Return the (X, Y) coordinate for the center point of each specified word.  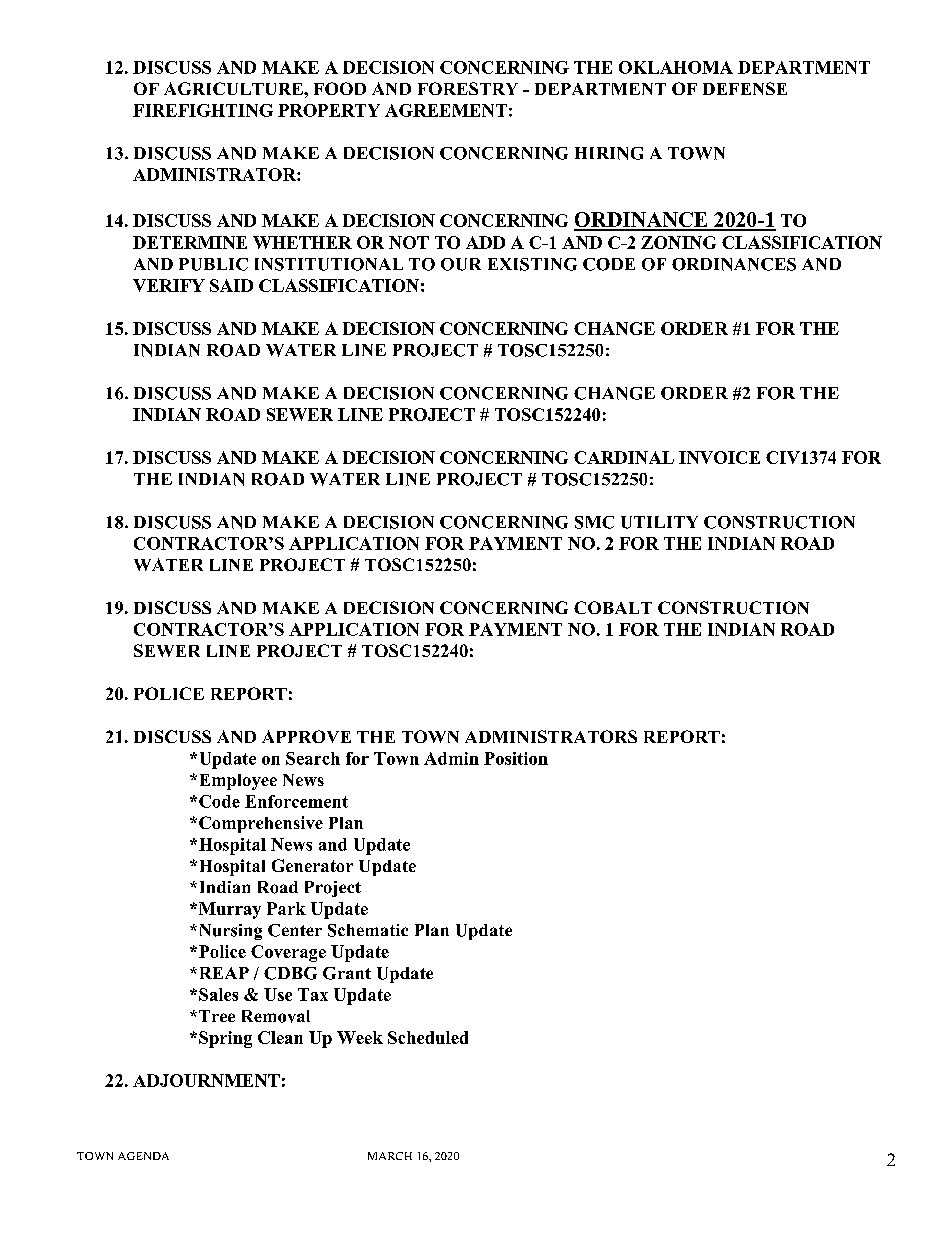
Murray (228, 910)
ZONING (678, 242)
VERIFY (169, 285)
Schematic (368, 930)
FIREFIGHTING (203, 110)
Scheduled (428, 1037)
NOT (409, 242)
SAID (231, 285)
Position (516, 758)
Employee (236, 782)
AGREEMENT (446, 110)
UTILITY (659, 522)
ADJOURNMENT (206, 1080)
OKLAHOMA (676, 67)
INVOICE (719, 457)
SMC (594, 522)
